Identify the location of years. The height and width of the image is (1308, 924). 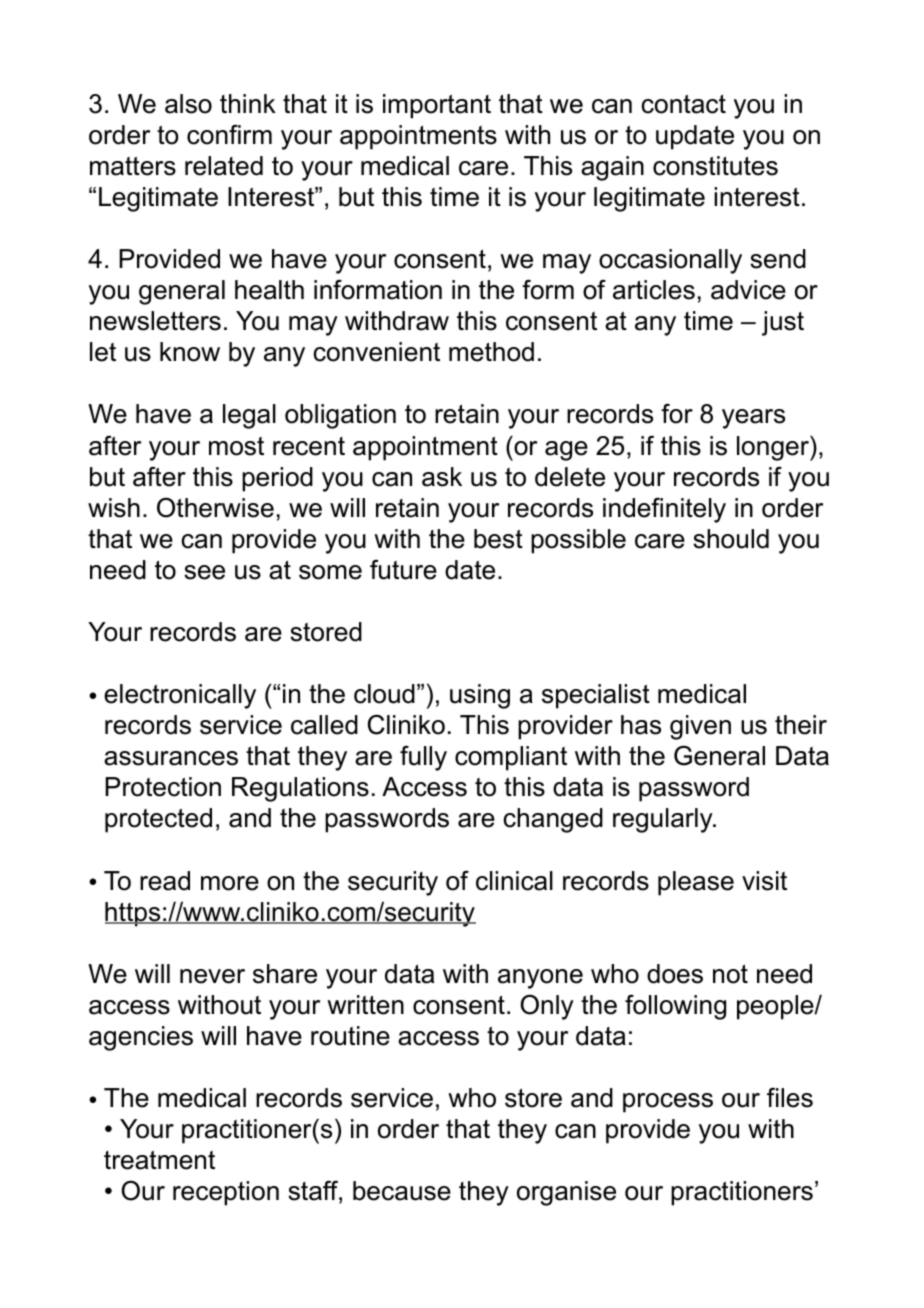
(753, 419).
